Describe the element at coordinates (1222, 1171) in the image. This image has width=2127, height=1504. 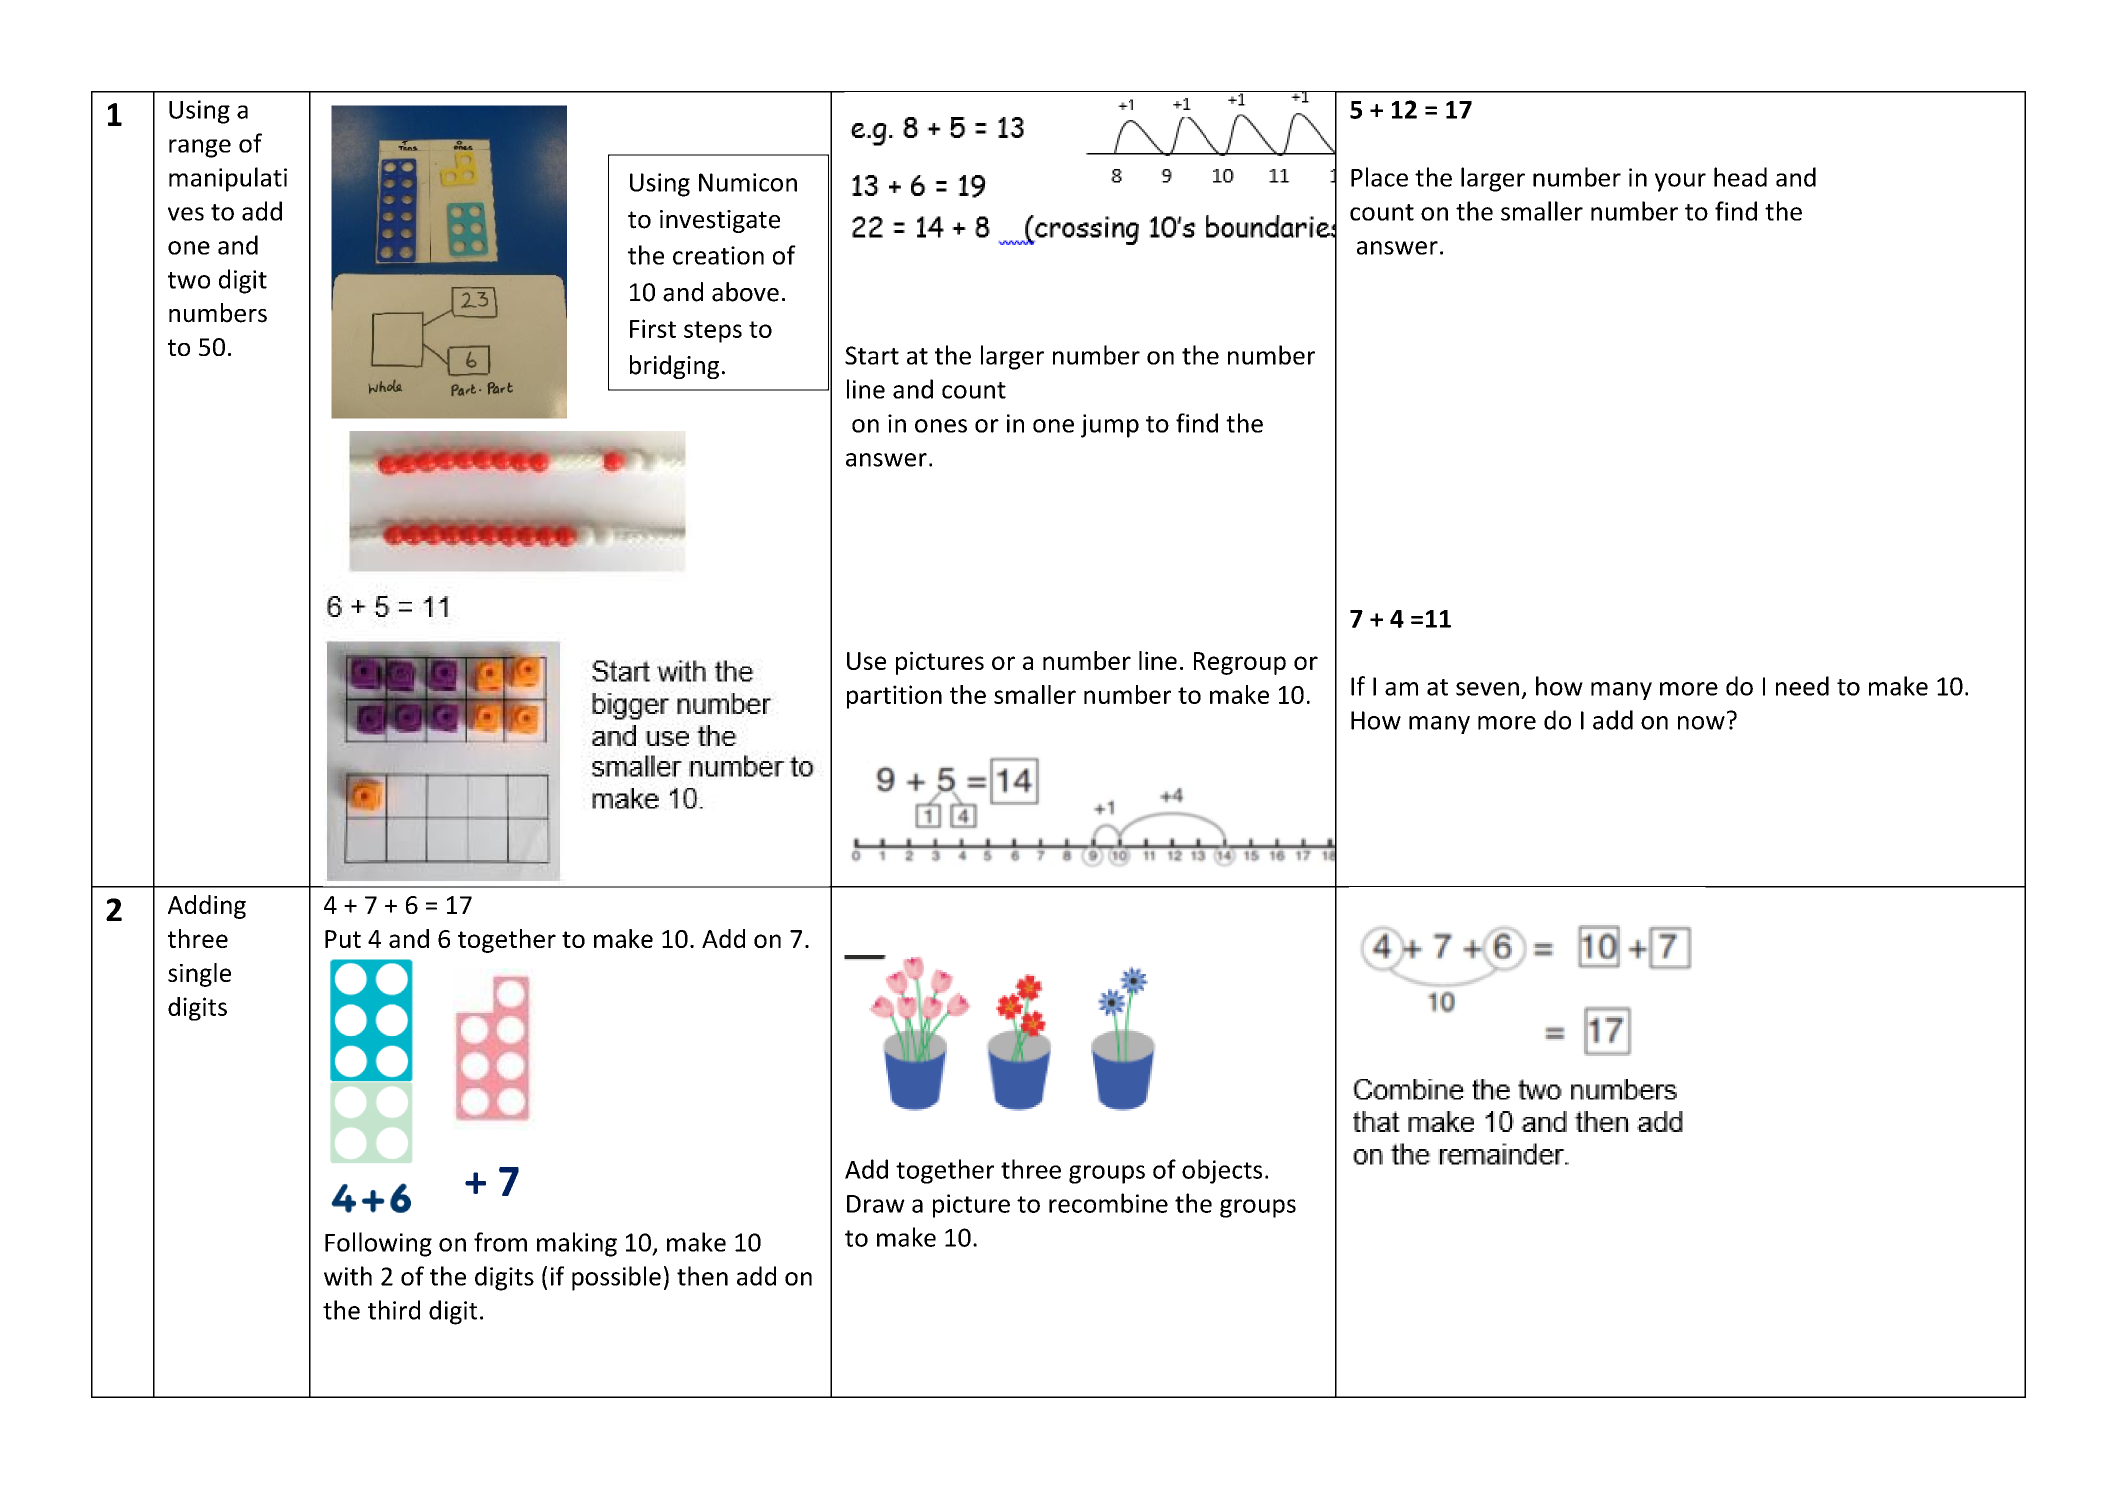
I see `objects` at that location.
